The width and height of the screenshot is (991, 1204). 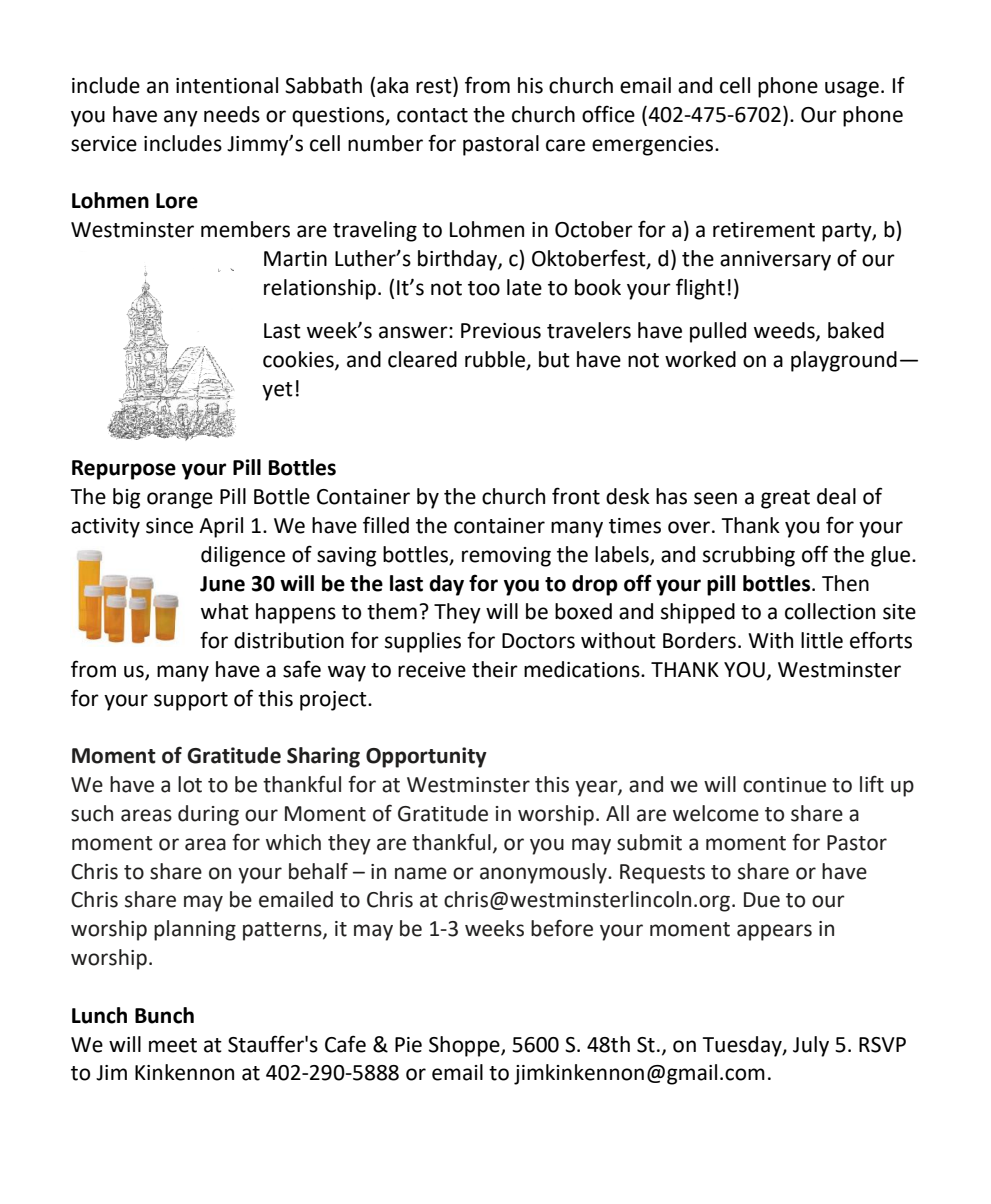 What do you see at coordinates (190, 784) in the screenshot?
I see `lot` at bounding box center [190, 784].
